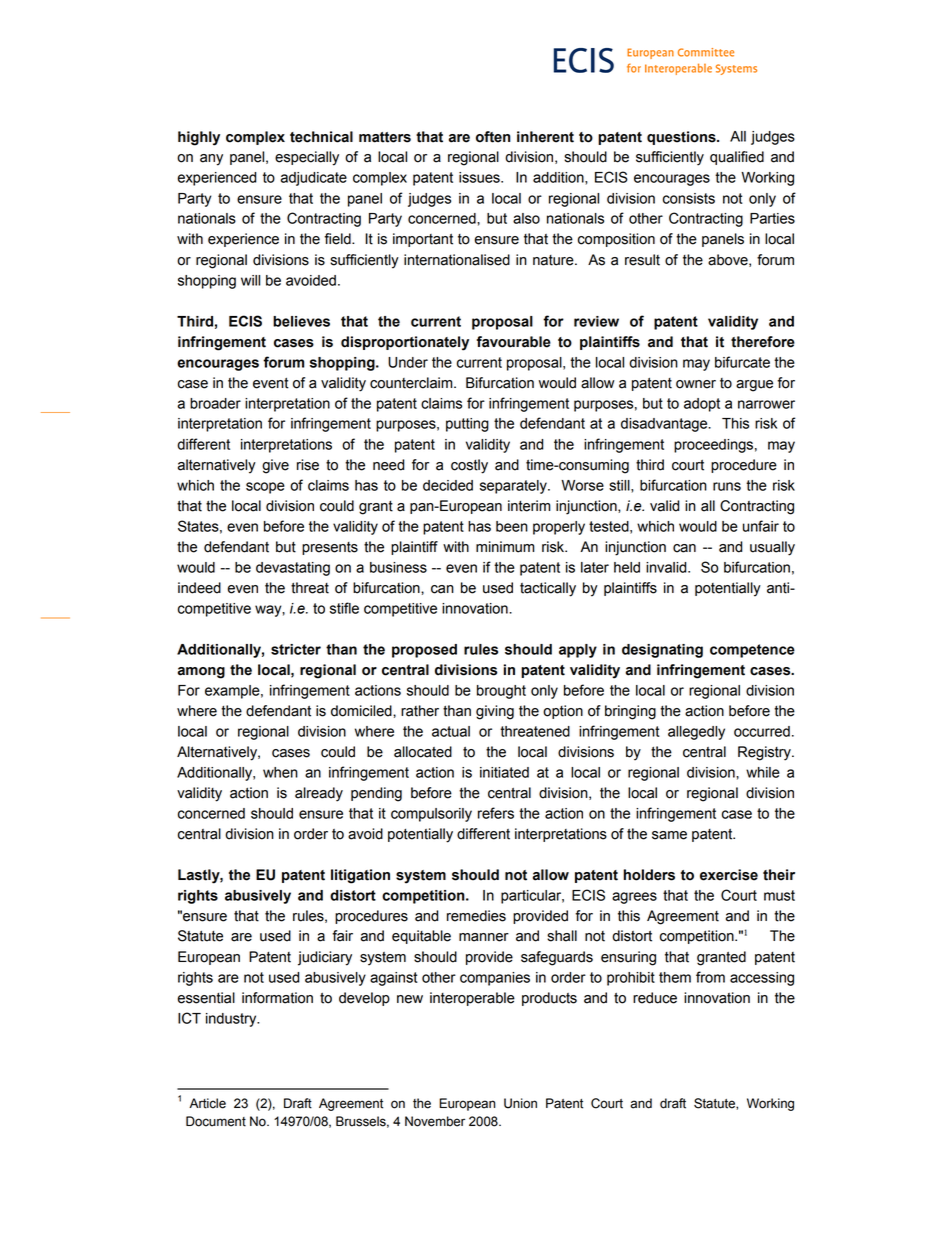 The image size is (952, 1233). I want to click on qualified, so click(737, 158).
